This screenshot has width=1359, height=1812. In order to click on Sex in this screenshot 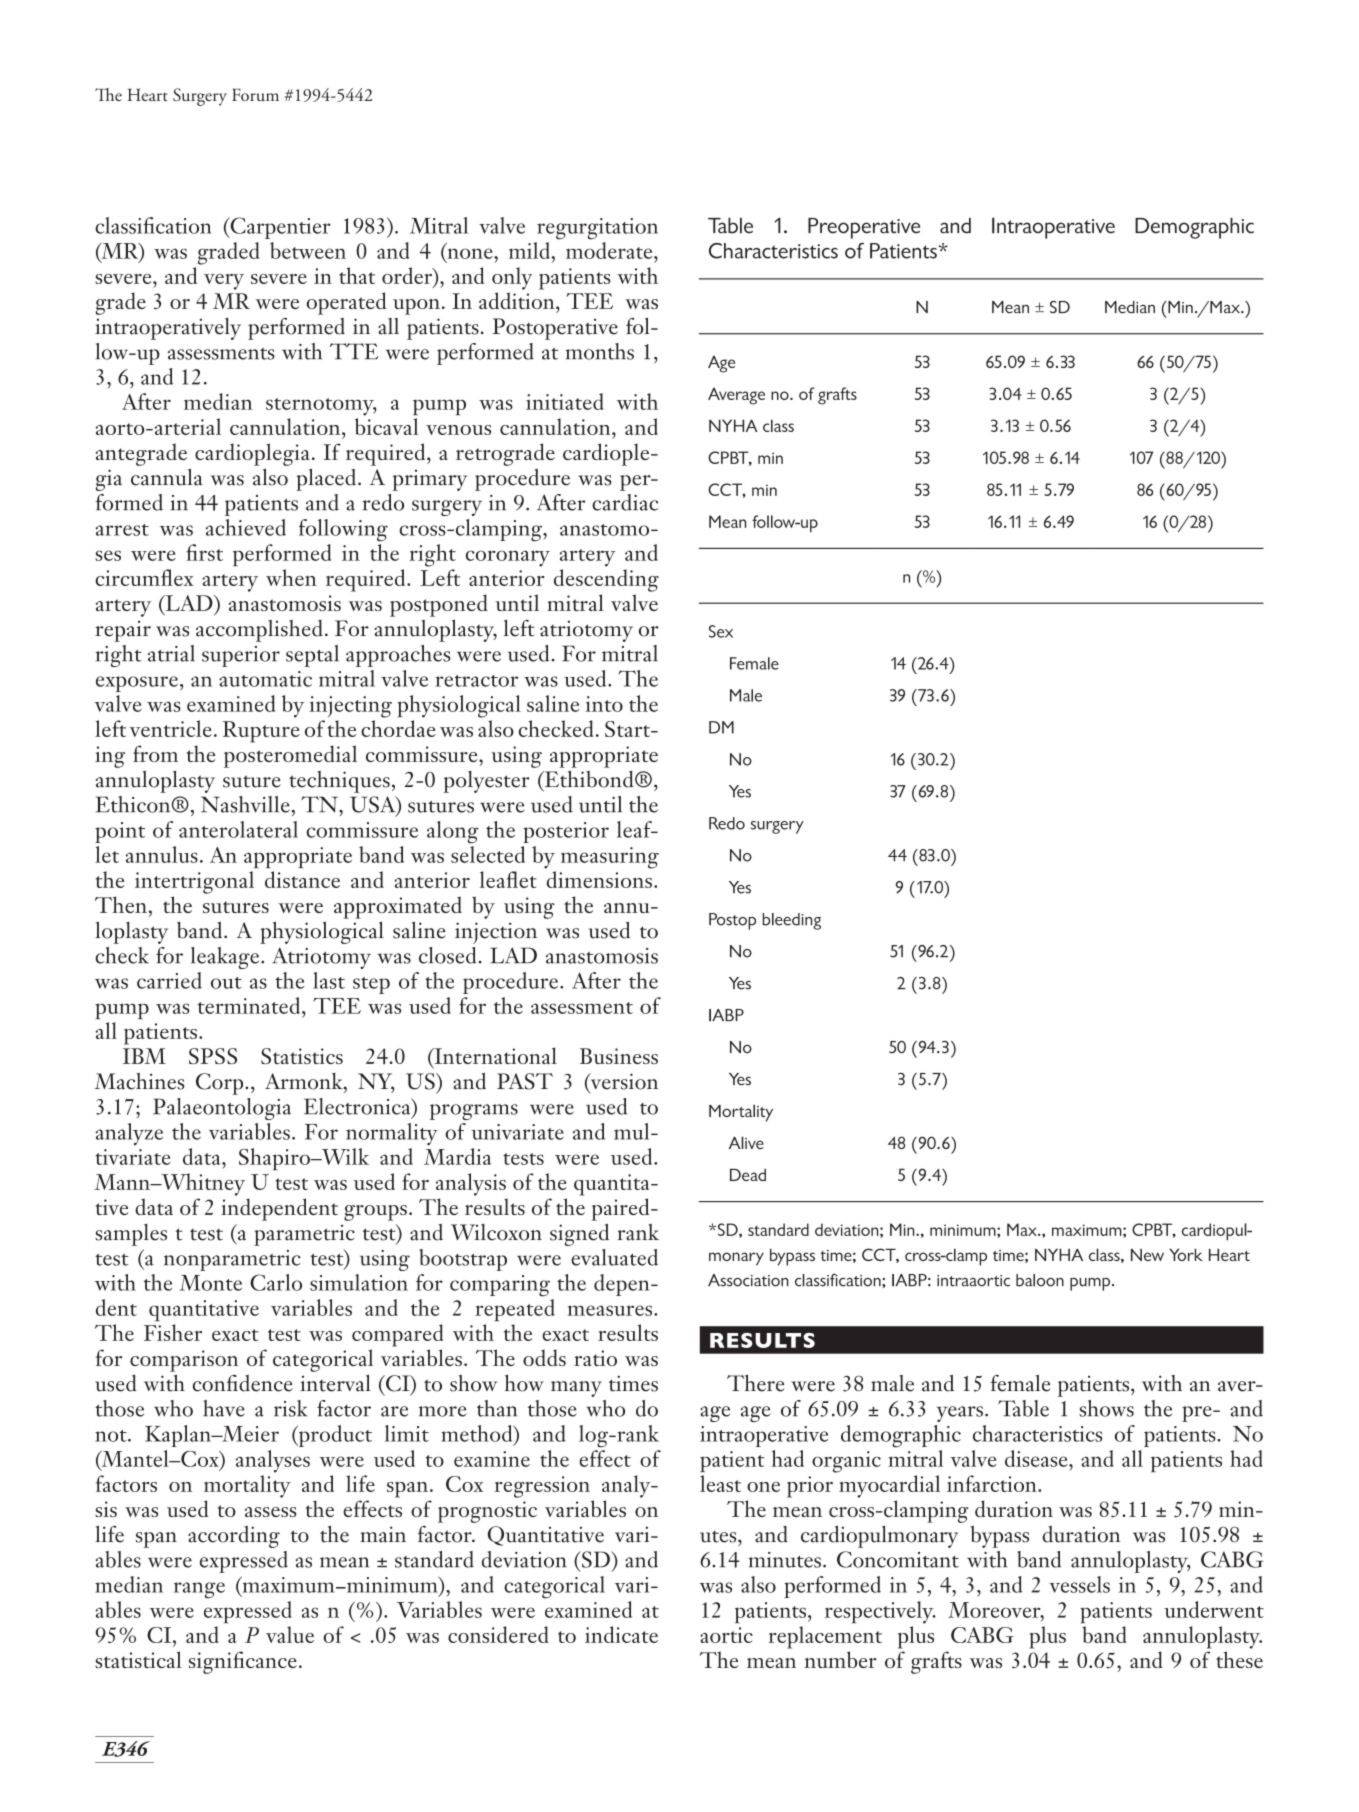, I will do `click(721, 631)`.
